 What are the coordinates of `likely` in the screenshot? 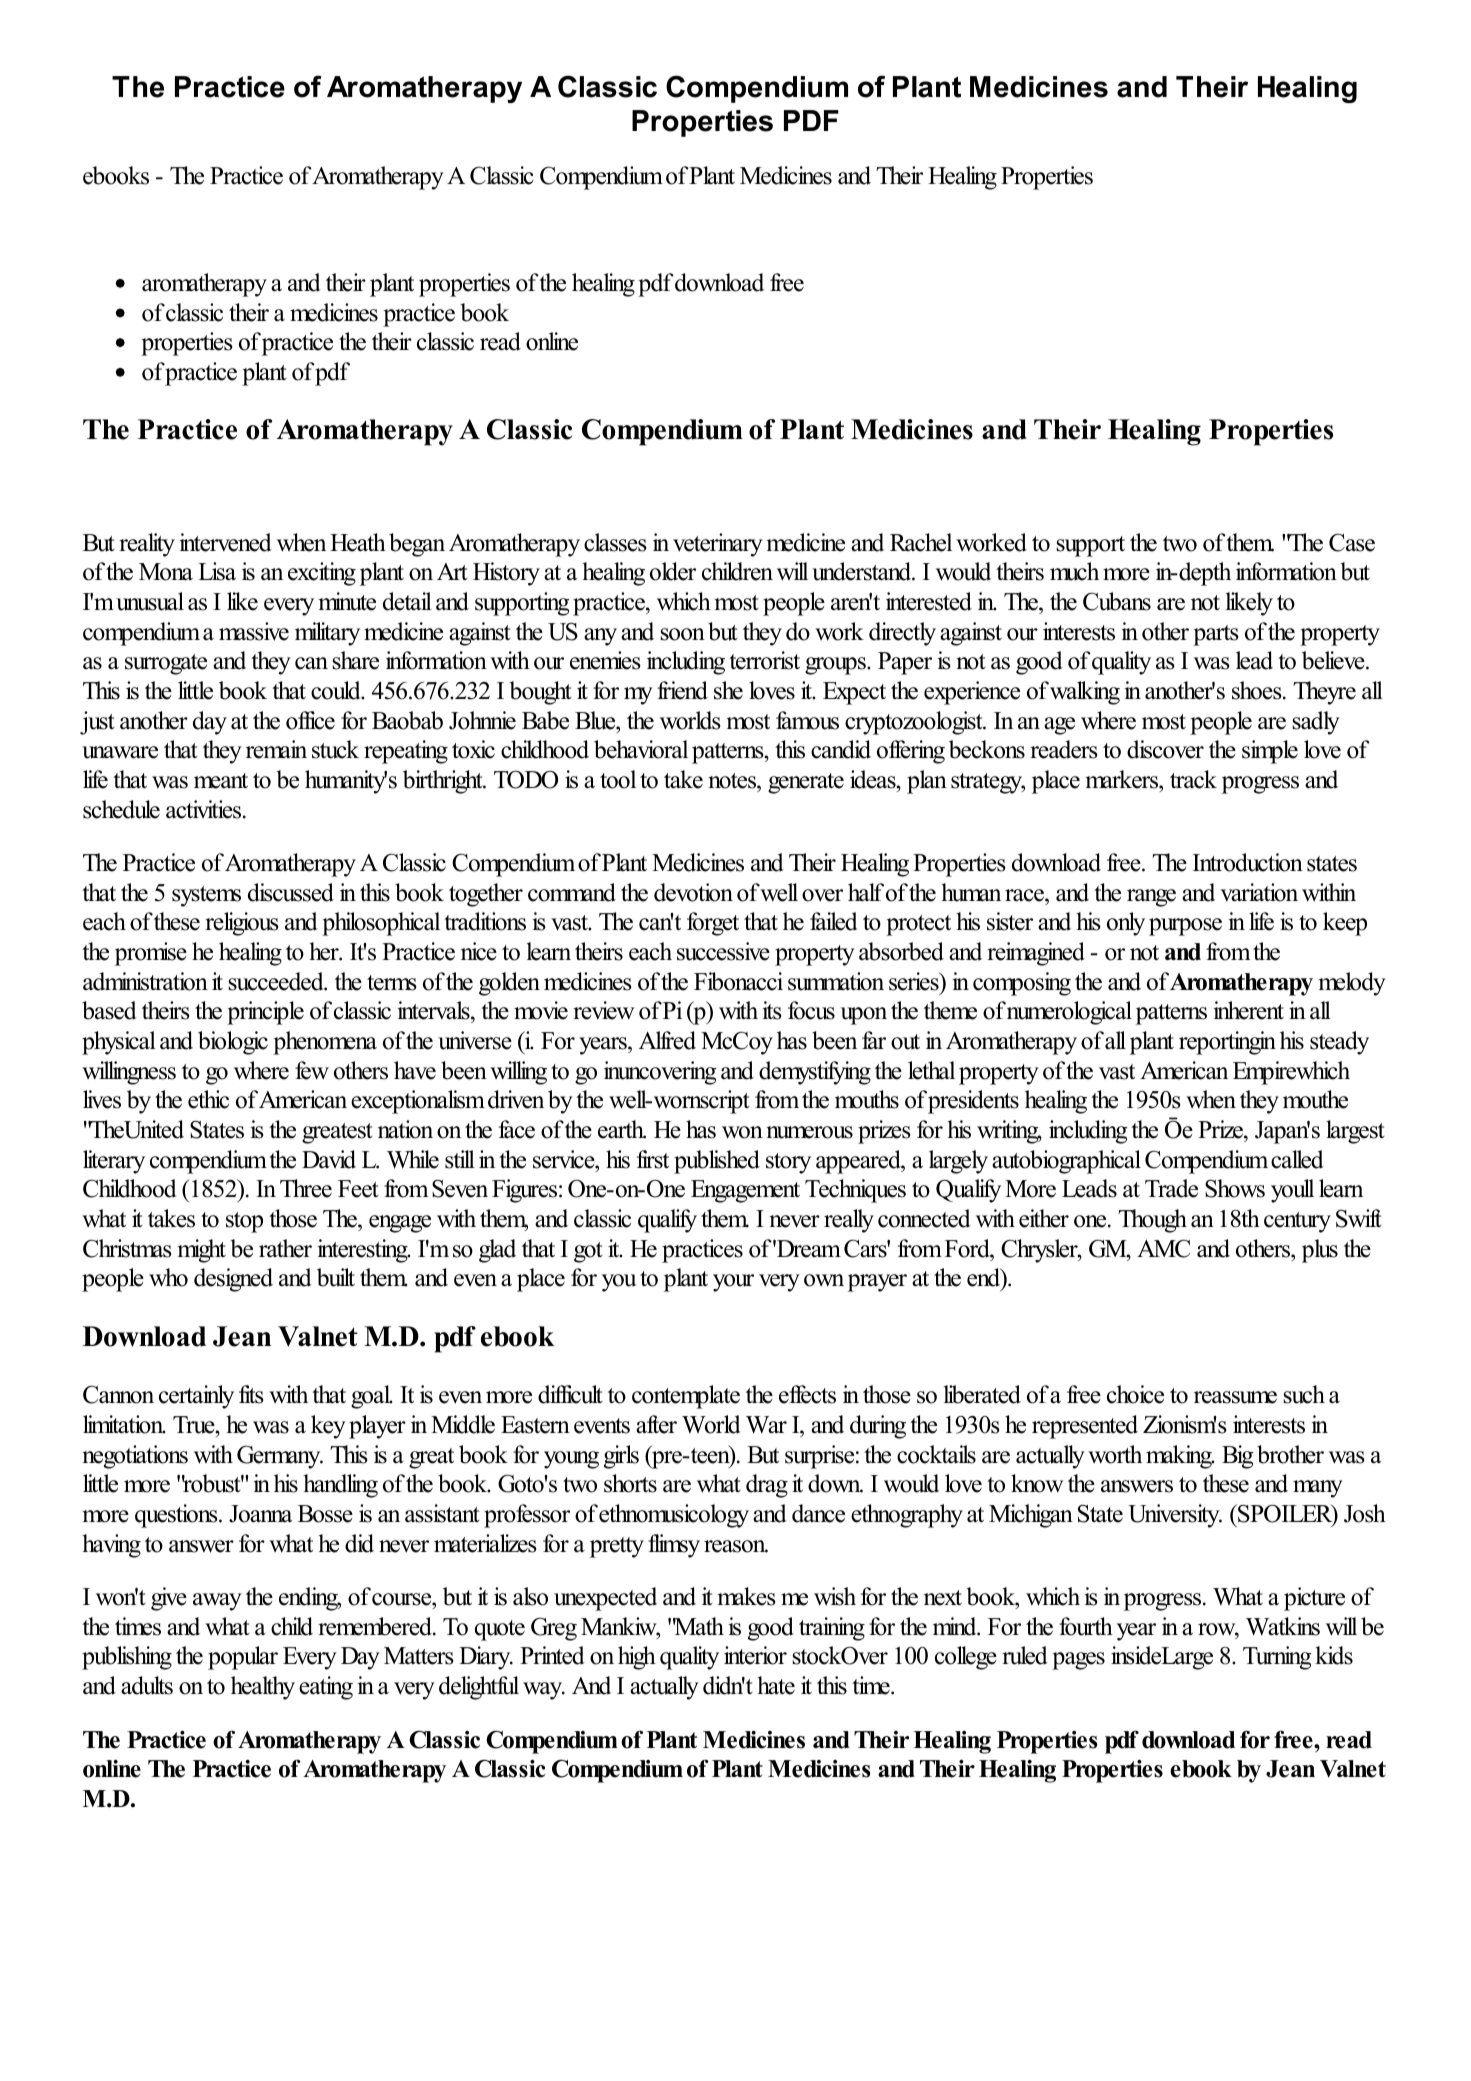 It's located at (1249, 604).
